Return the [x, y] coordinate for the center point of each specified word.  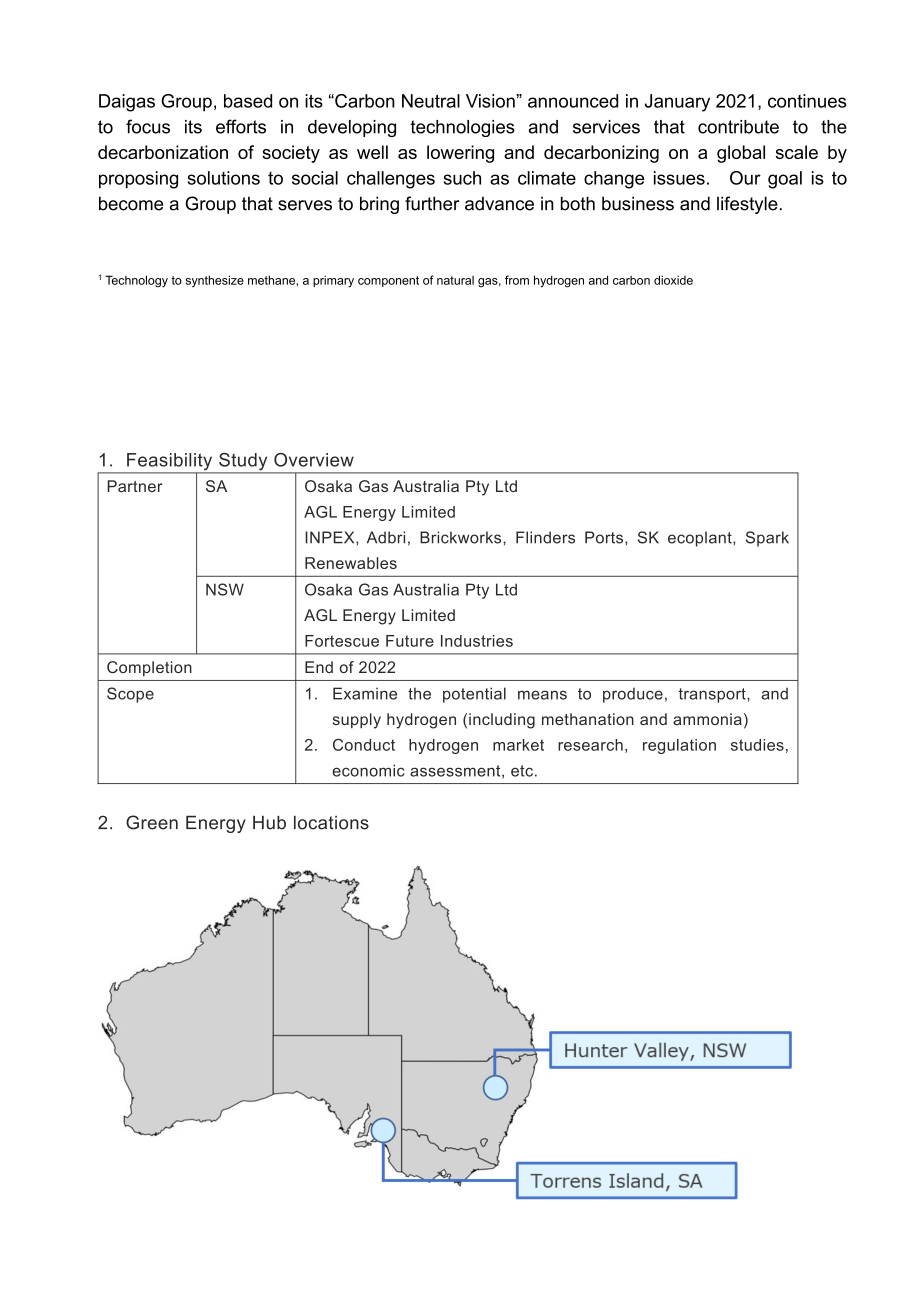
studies [757, 745]
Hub [269, 823]
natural [455, 280]
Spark [767, 539]
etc [522, 771]
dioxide [673, 280]
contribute [738, 127]
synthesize [215, 281]
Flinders [545, 537]
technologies [462, 128]
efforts [241, 126]
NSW [225, 589]
